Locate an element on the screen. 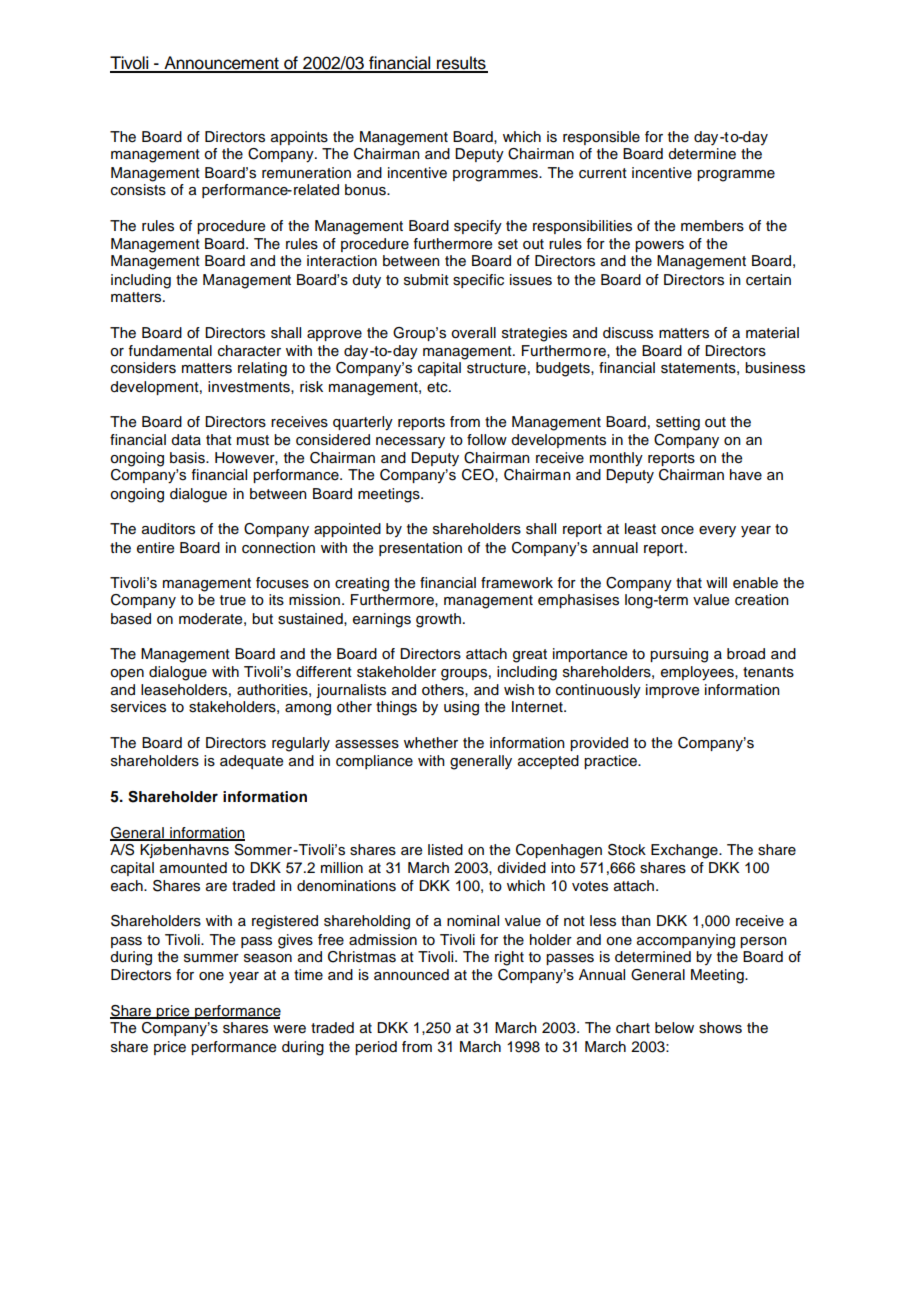 The height and width of the screenshot is (1307, 924). etc is located at coordinates (438, 387).
